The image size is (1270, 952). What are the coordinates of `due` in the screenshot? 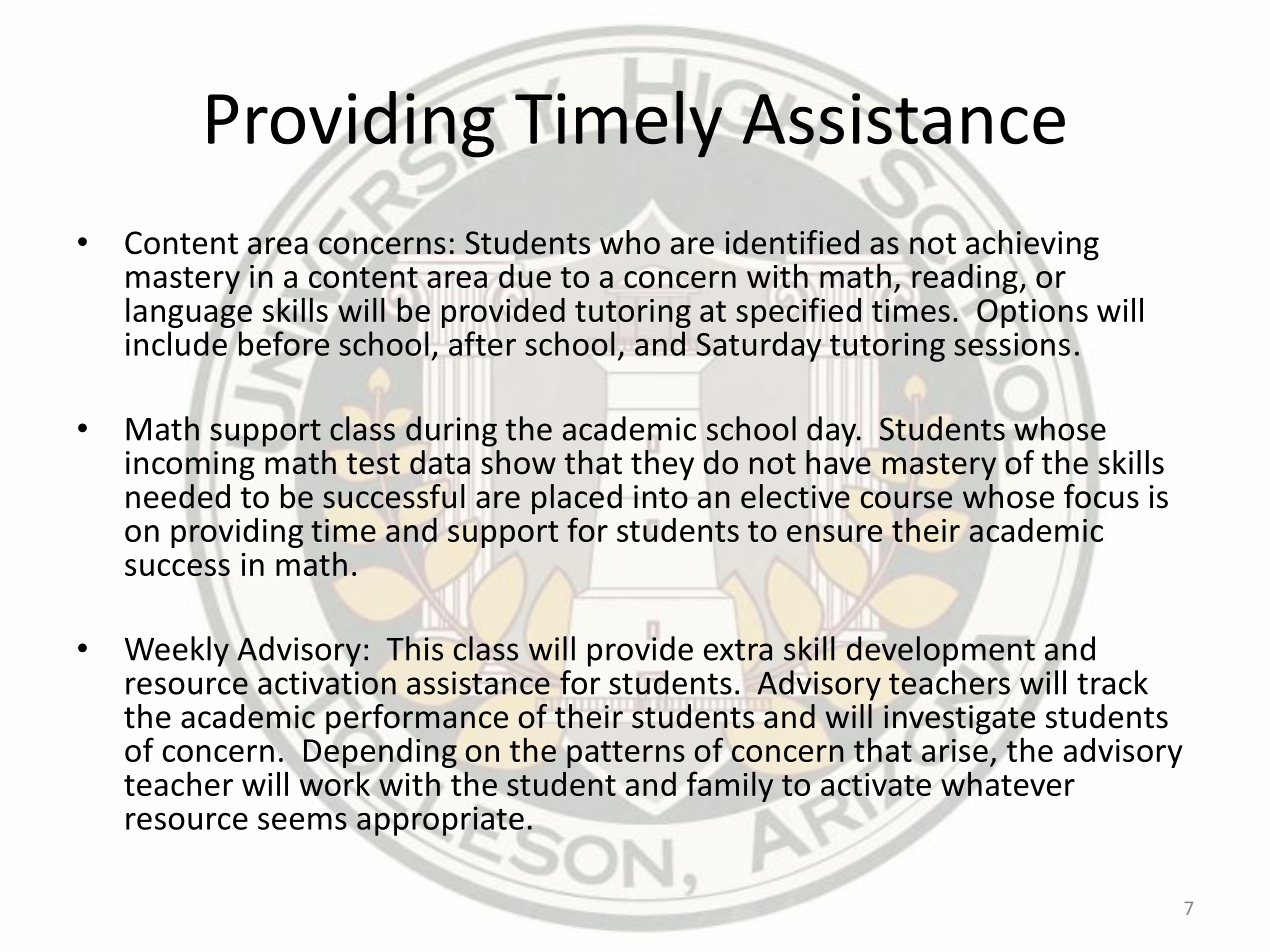 It's located at (525, 276).
